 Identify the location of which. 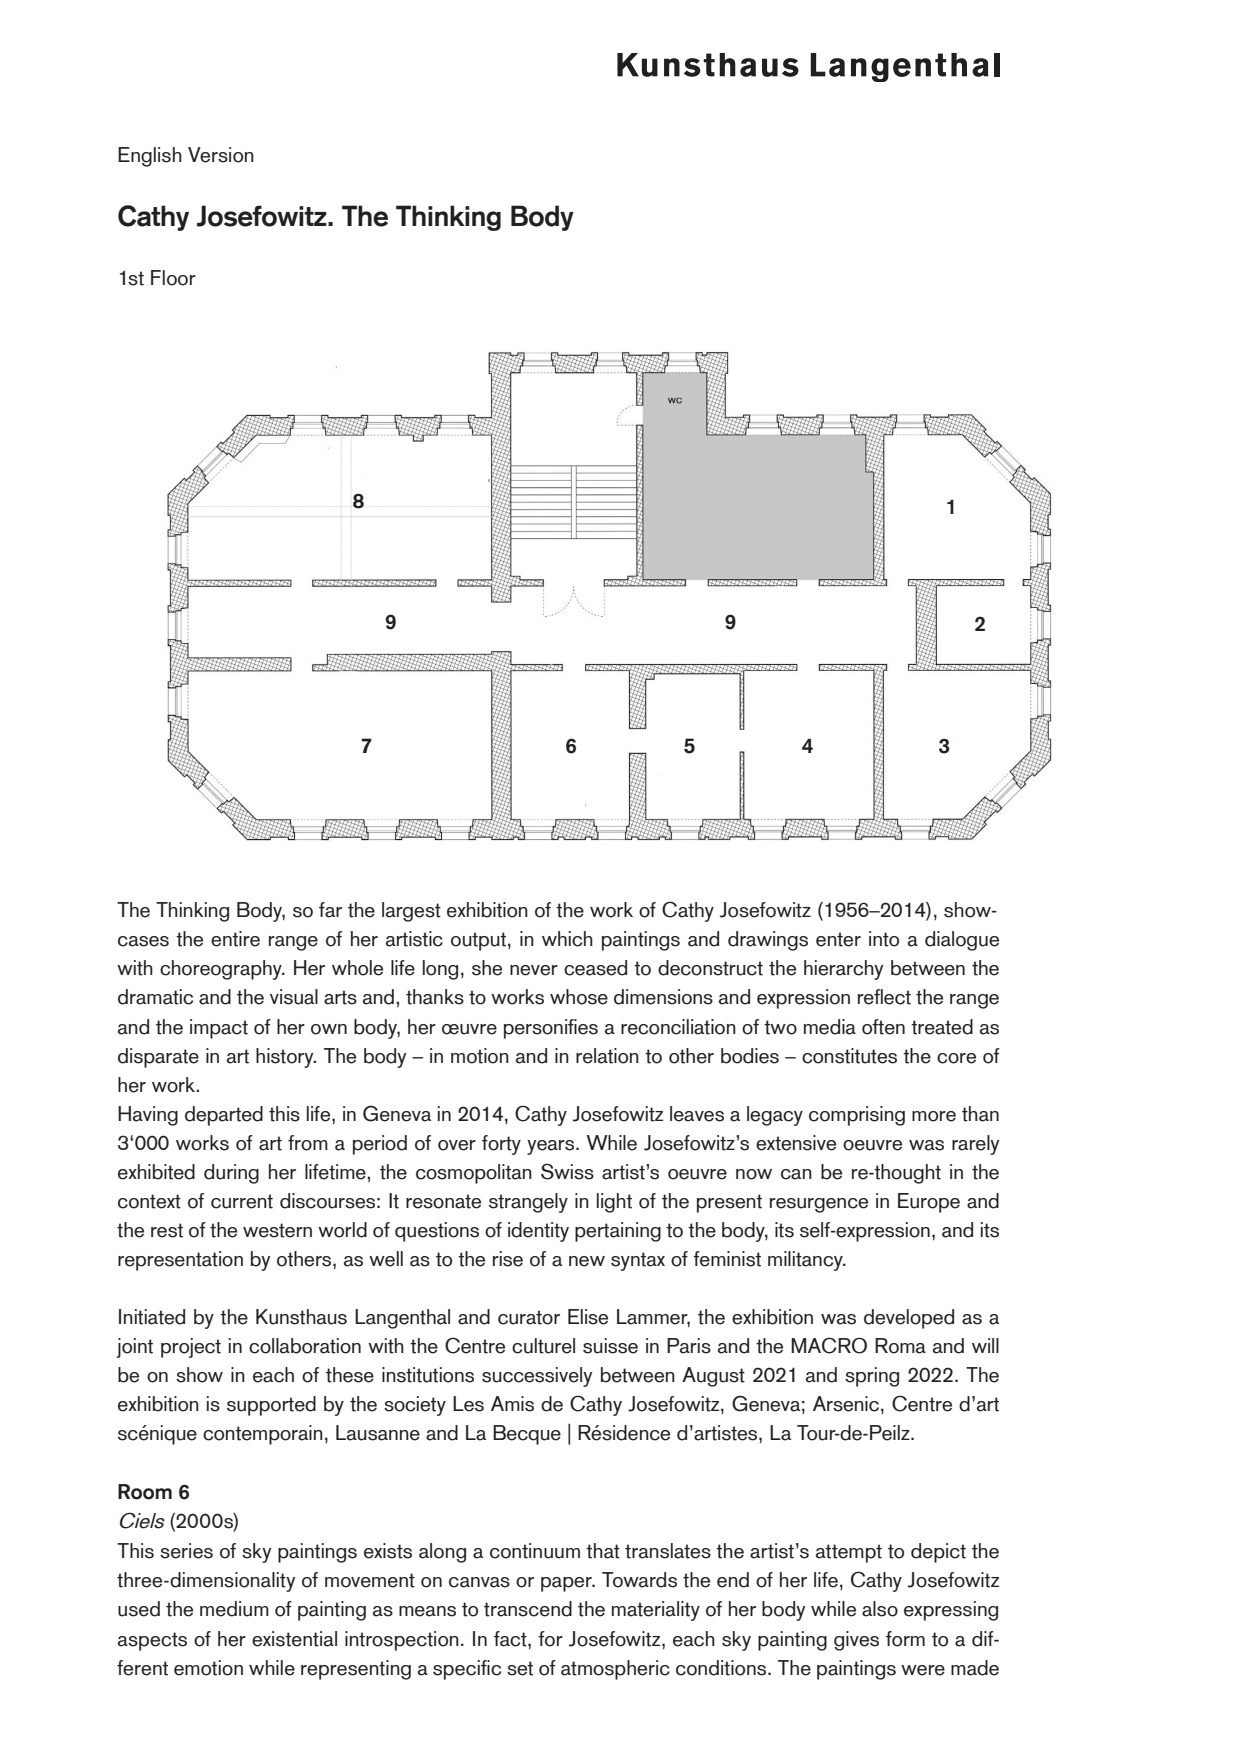
(567, 939).
